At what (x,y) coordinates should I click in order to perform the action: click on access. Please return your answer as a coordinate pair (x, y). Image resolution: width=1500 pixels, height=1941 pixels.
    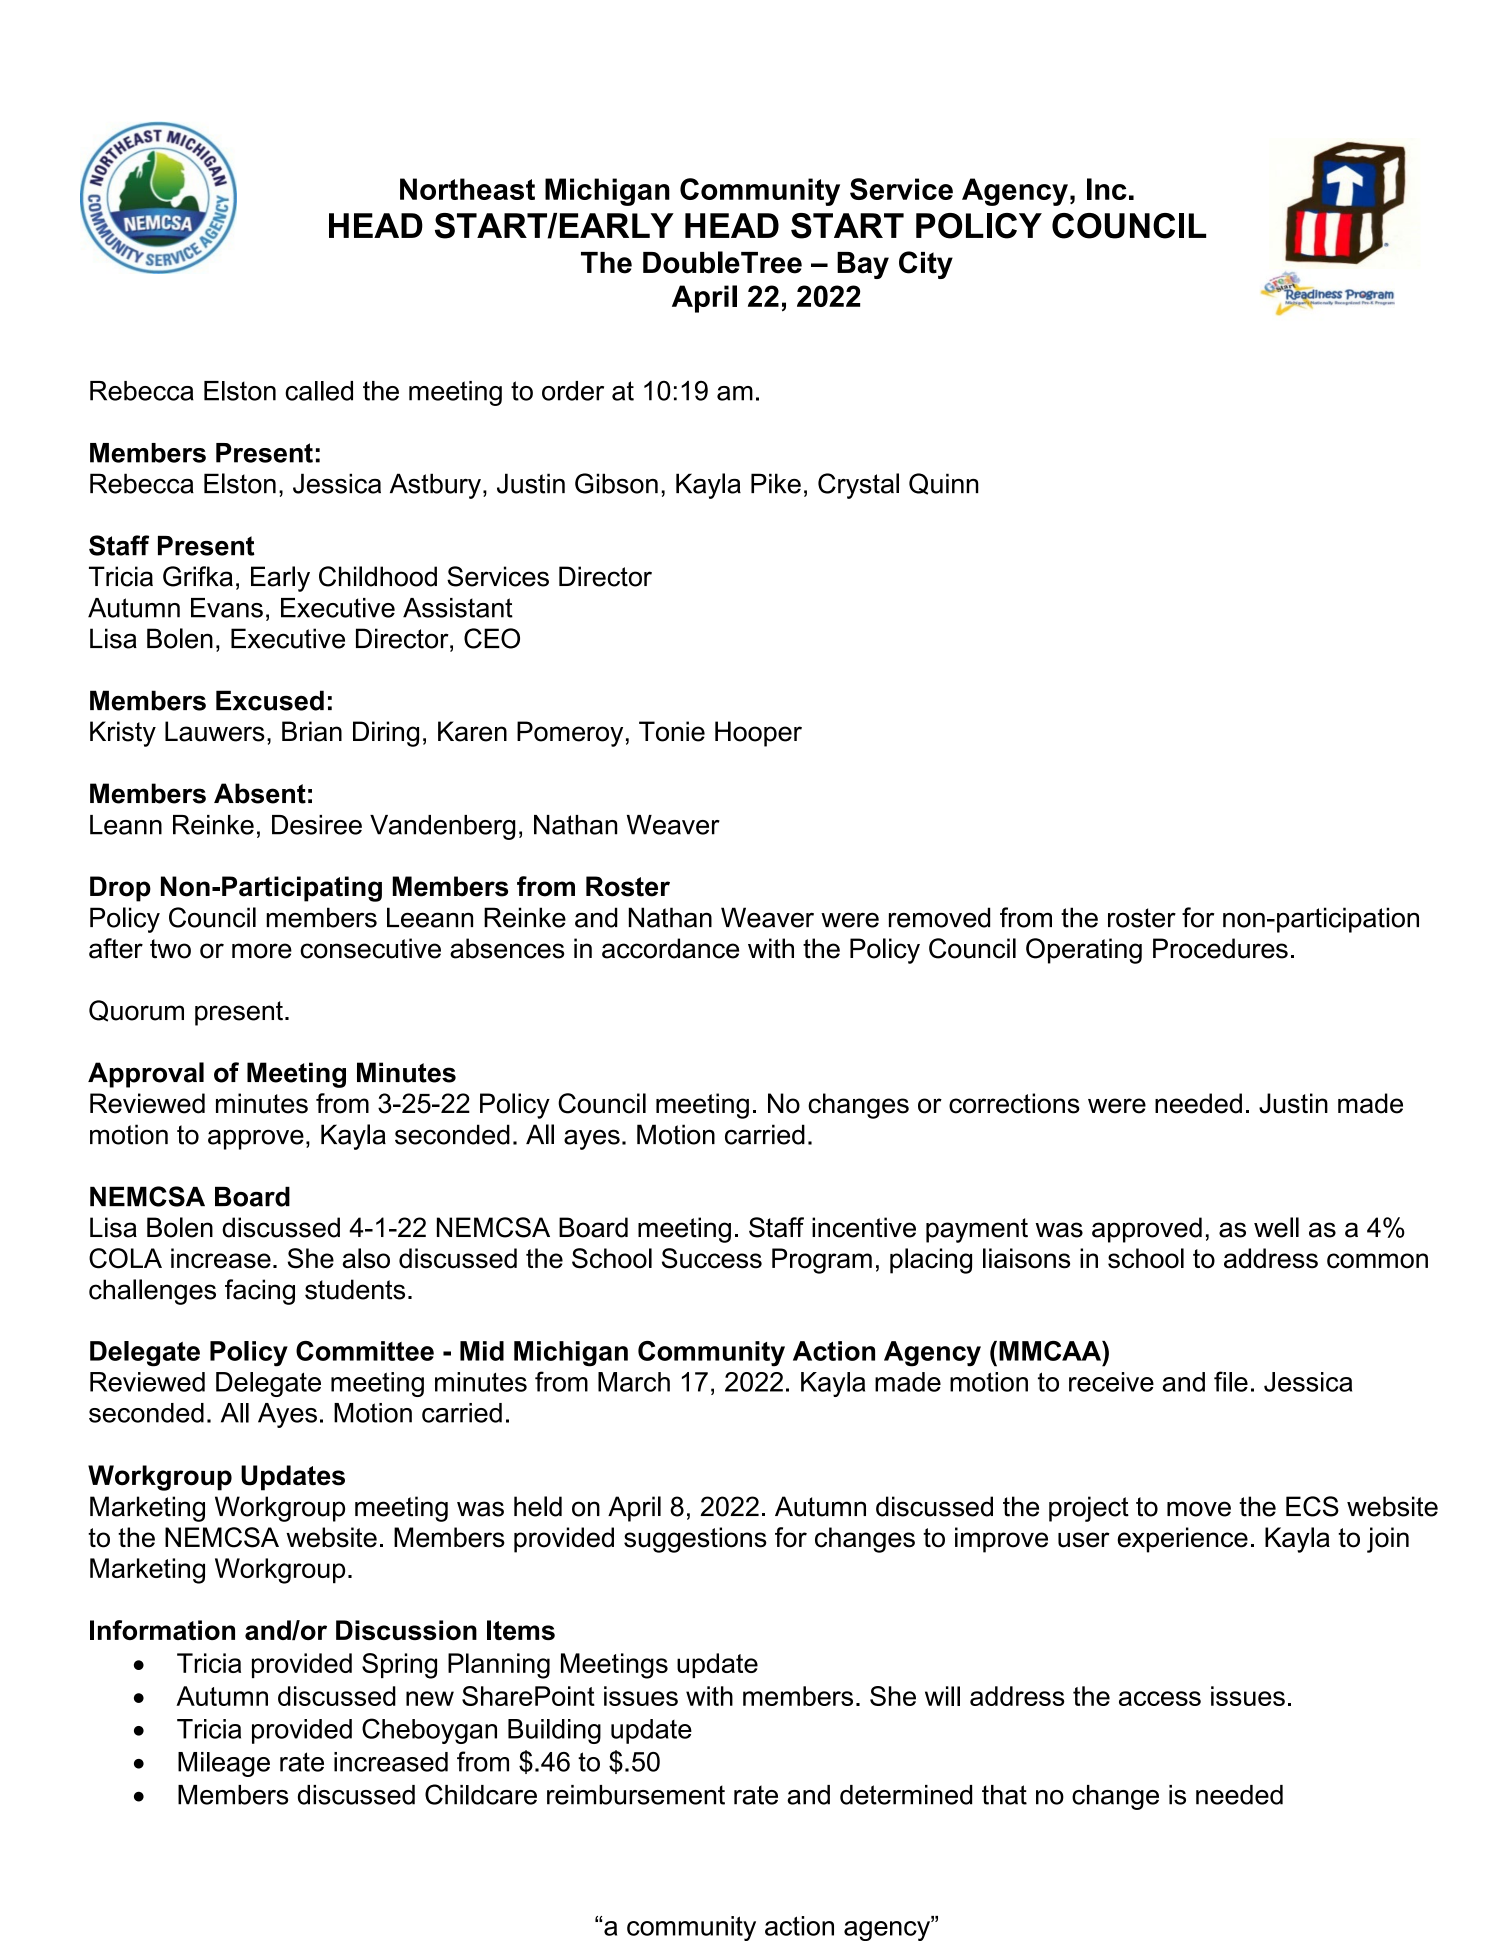
    Looking at the image, I should click on (1160, 1698).
